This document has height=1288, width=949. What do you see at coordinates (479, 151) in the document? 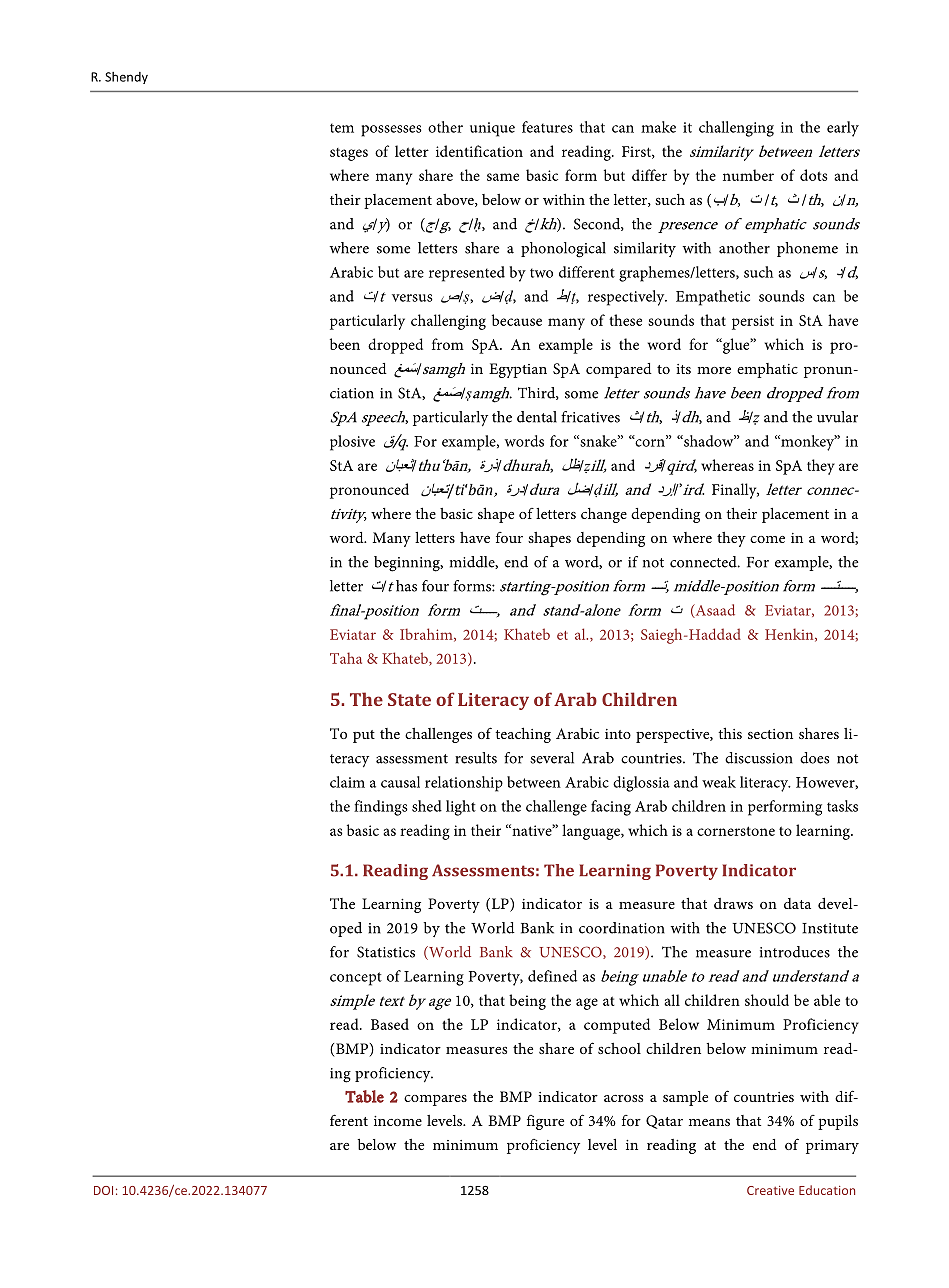
I see `identification` at bounding box center [479, 151].
